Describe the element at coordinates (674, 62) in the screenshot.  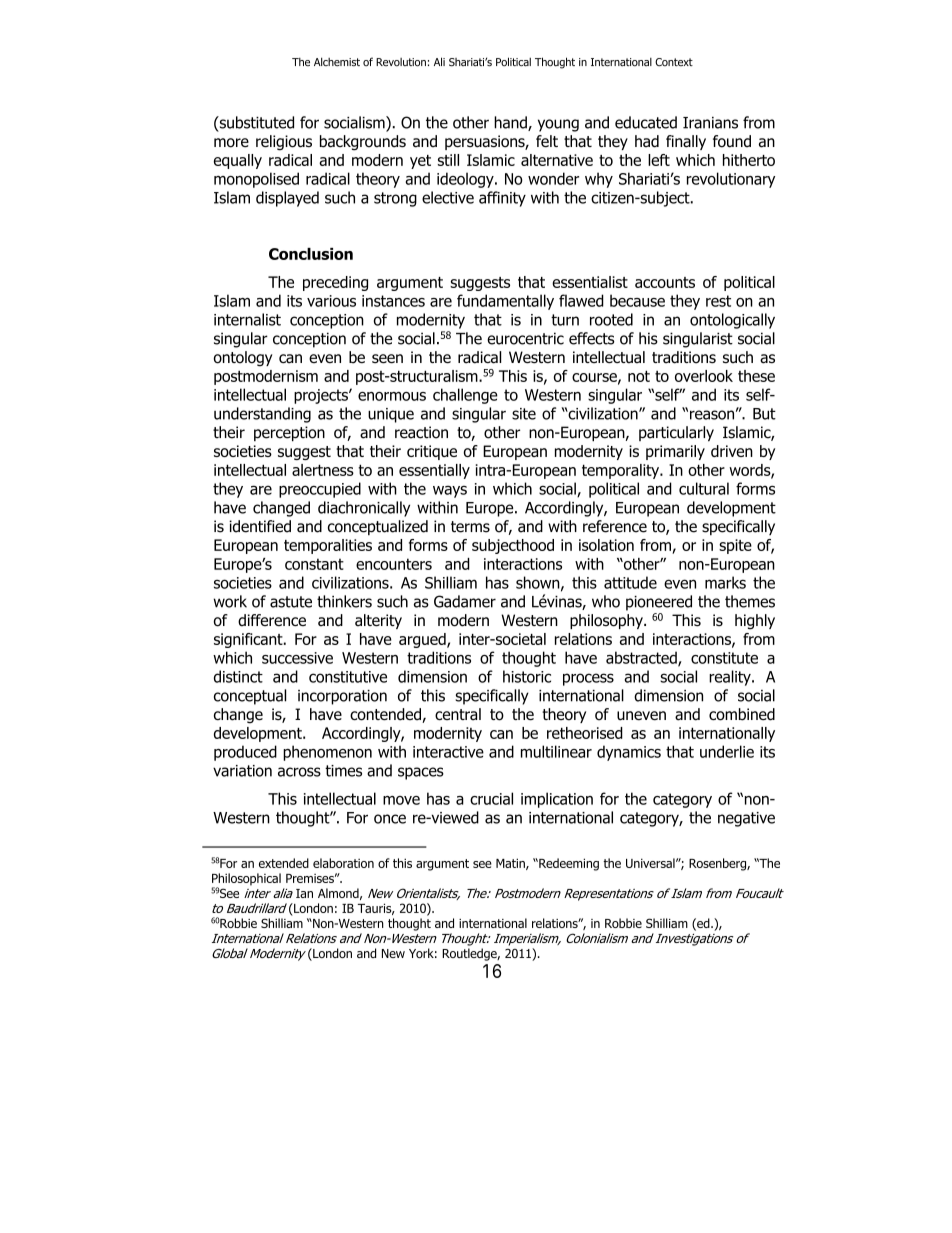
I see `Context` at that location.
